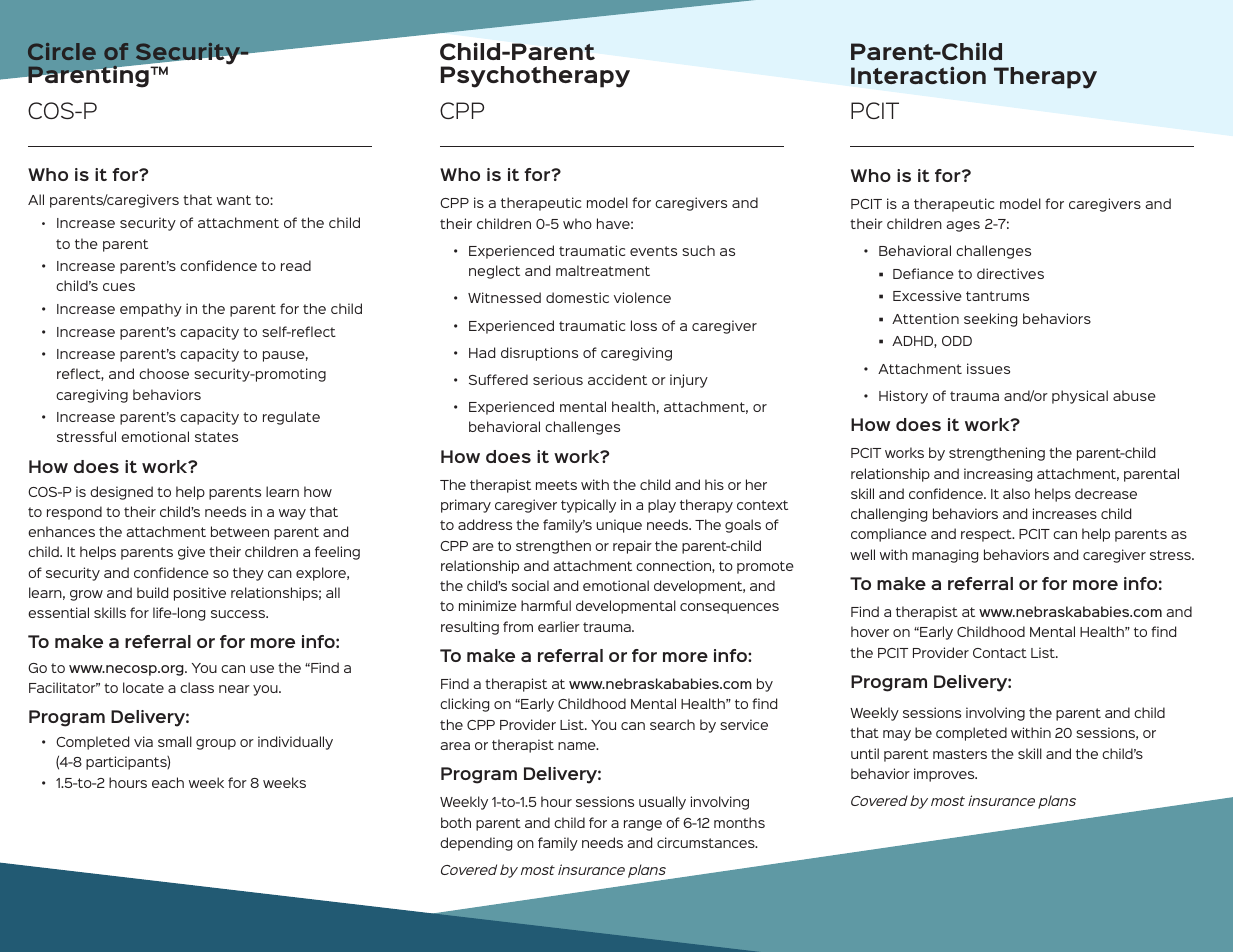  What do you see at coordinates (643, 825) in the screenshot?
I see `range` at bounding box center [643, 825].
